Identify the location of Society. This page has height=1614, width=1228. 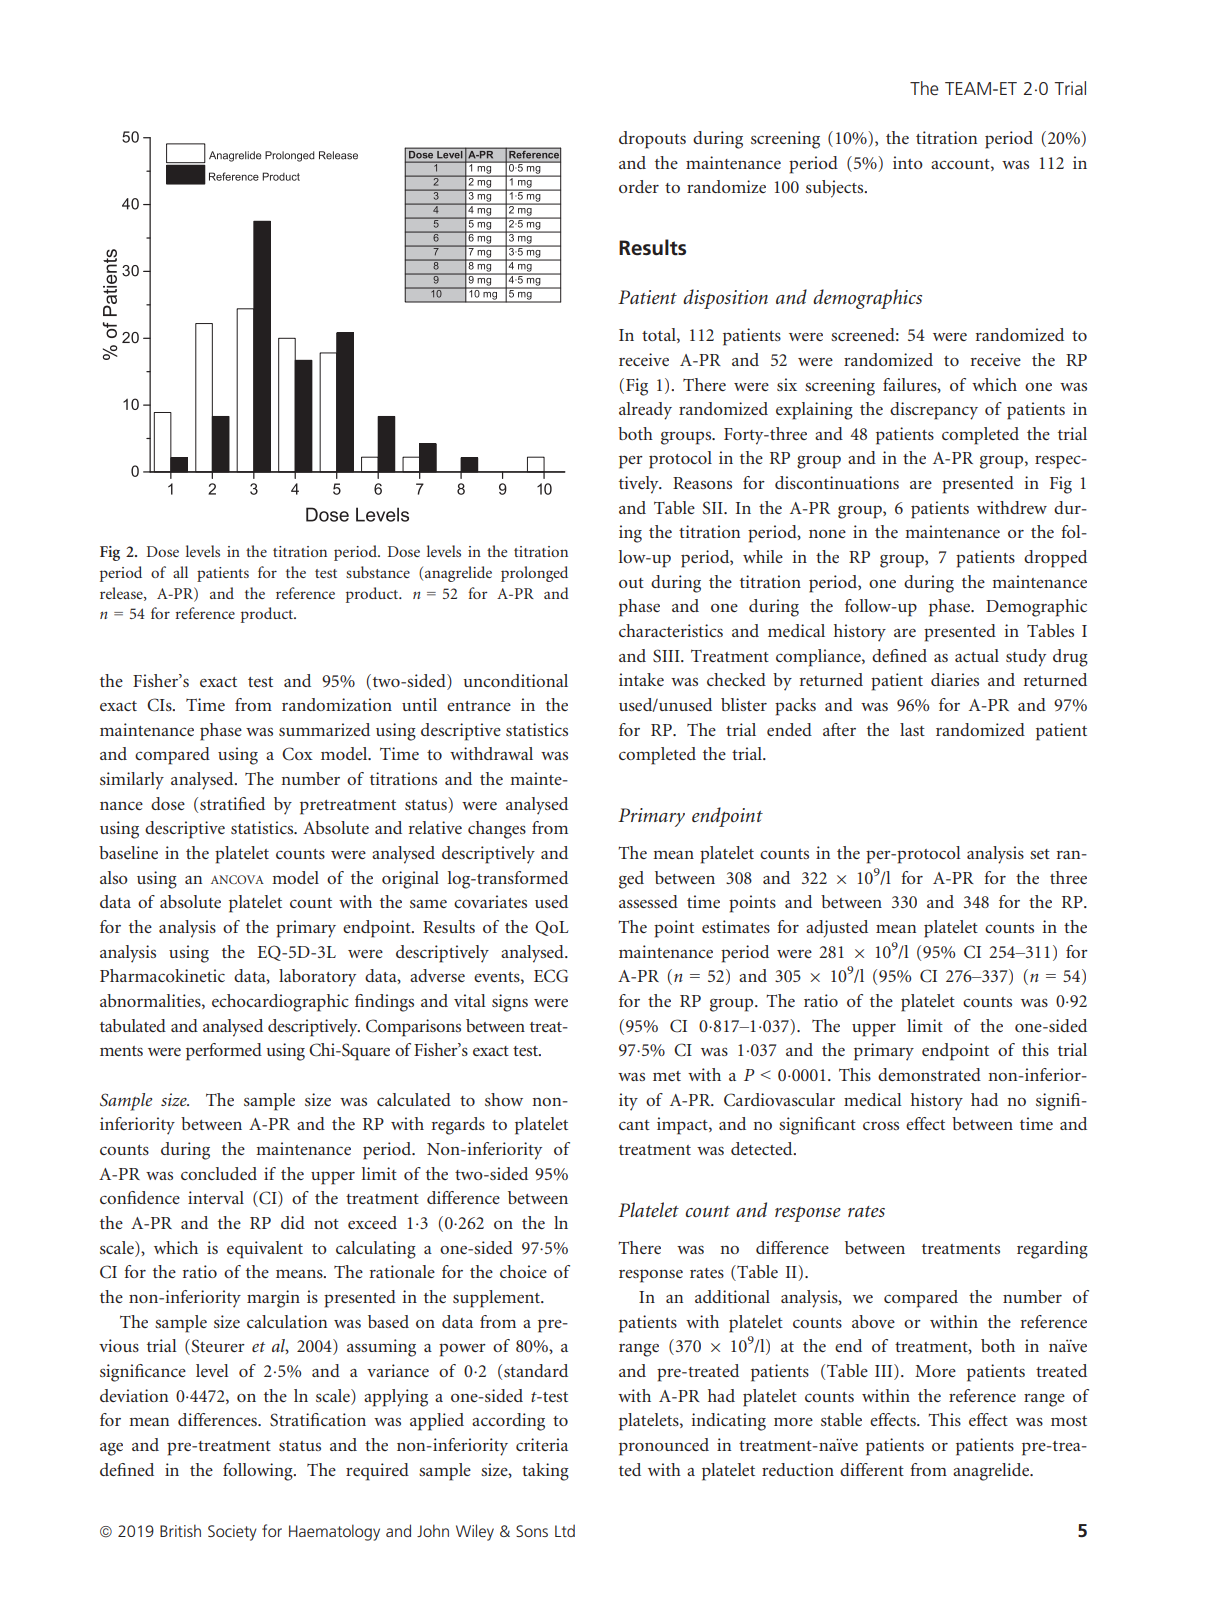
(232, 1533).
